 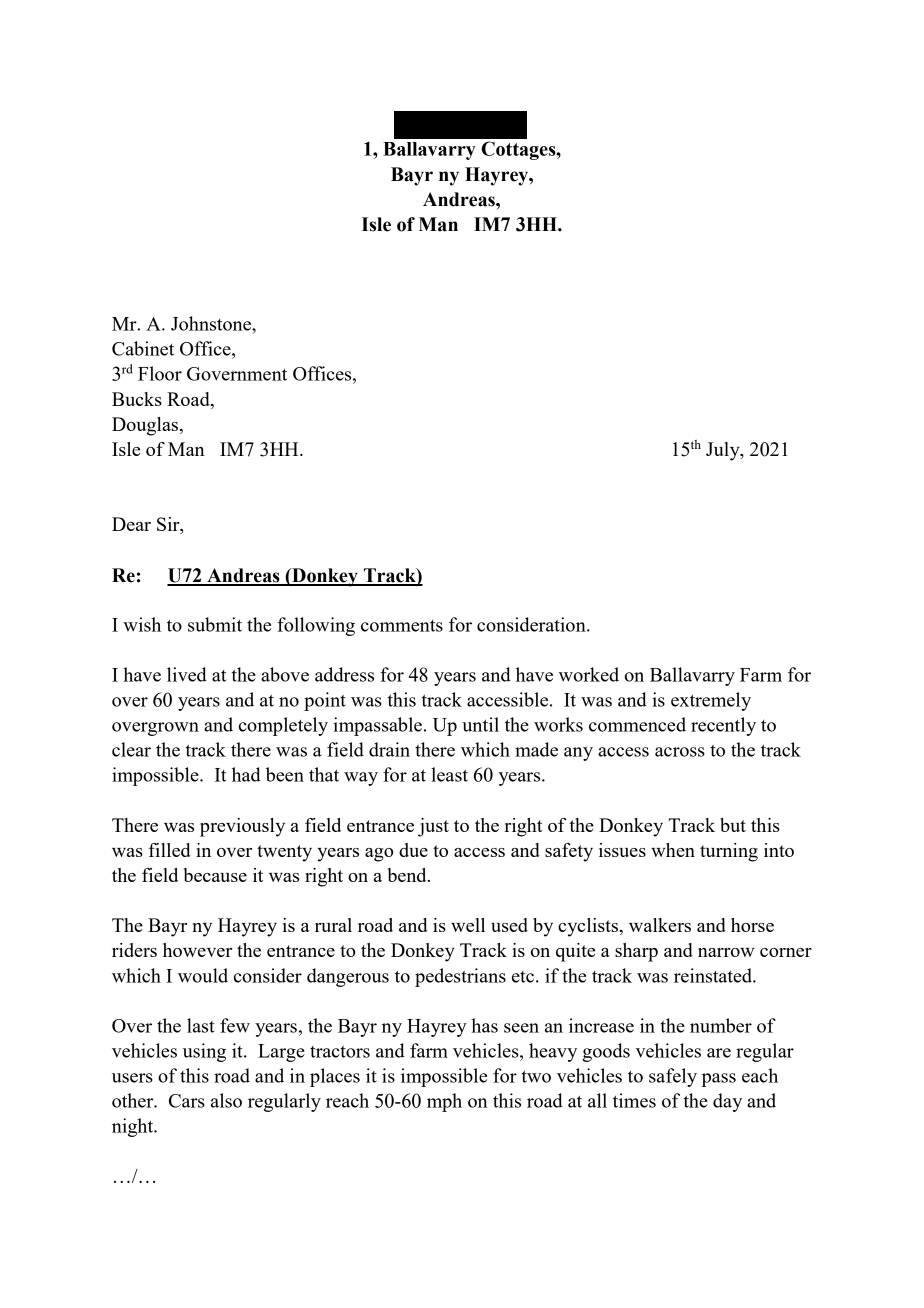 What do you see at coordinates (402, 626) in the document?
I see `comments` at bounding box center [402, 626].
